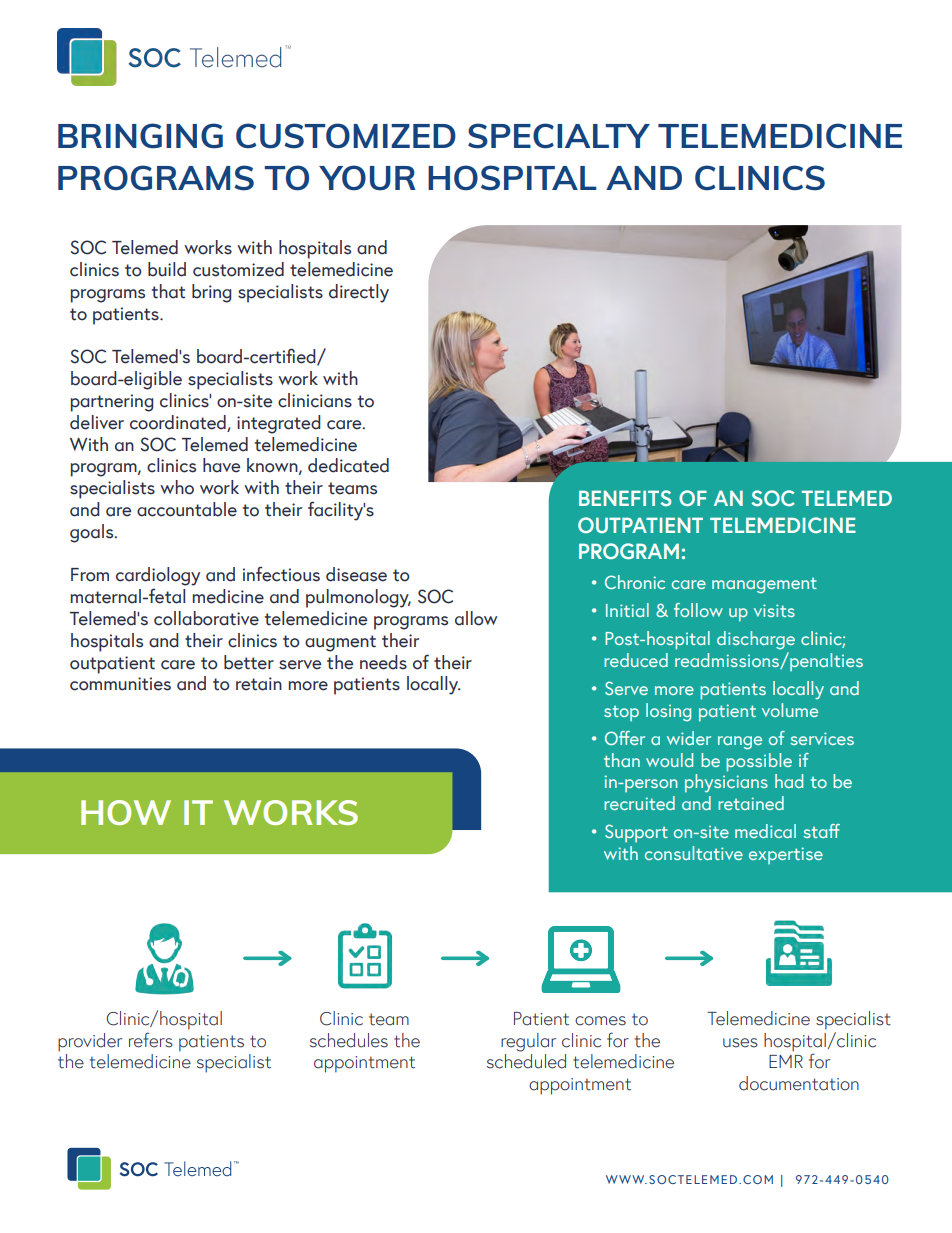 This screenshot has width=952, height=1233. Describe the element at coordinates (151, 1040) in the screenshot. I see `refers` at that location.
